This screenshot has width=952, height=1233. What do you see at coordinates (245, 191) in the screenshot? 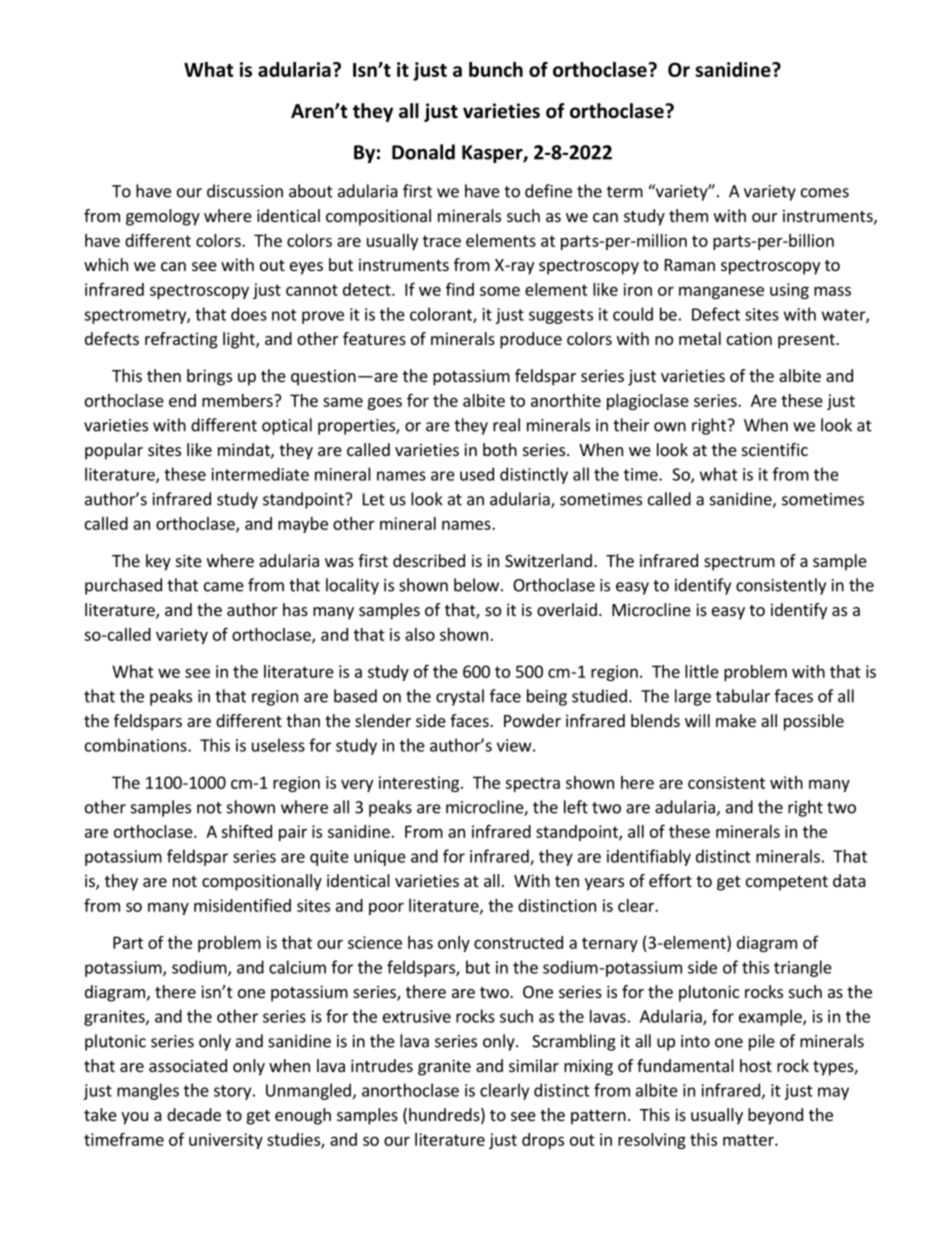
I see `discussion` at bounding box center [245, 191].
